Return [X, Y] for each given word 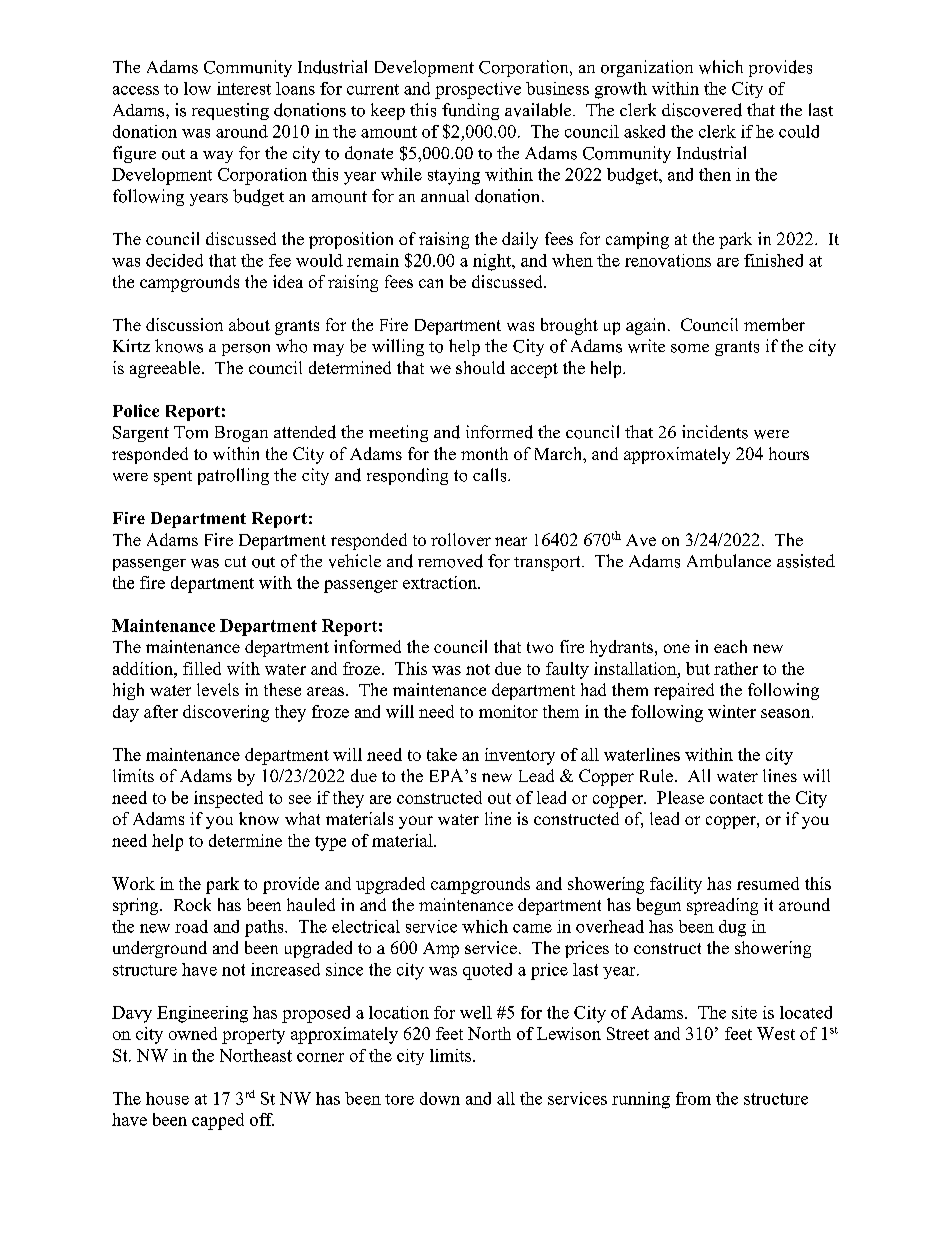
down [440, 1098]
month [484, 453]
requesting [230, 111]
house [167, 1098]
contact [736, 798]
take [442, 754]
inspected [228, 799]
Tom [191, 432]
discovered [702, 110]
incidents [715, 432]
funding [470, 111]
